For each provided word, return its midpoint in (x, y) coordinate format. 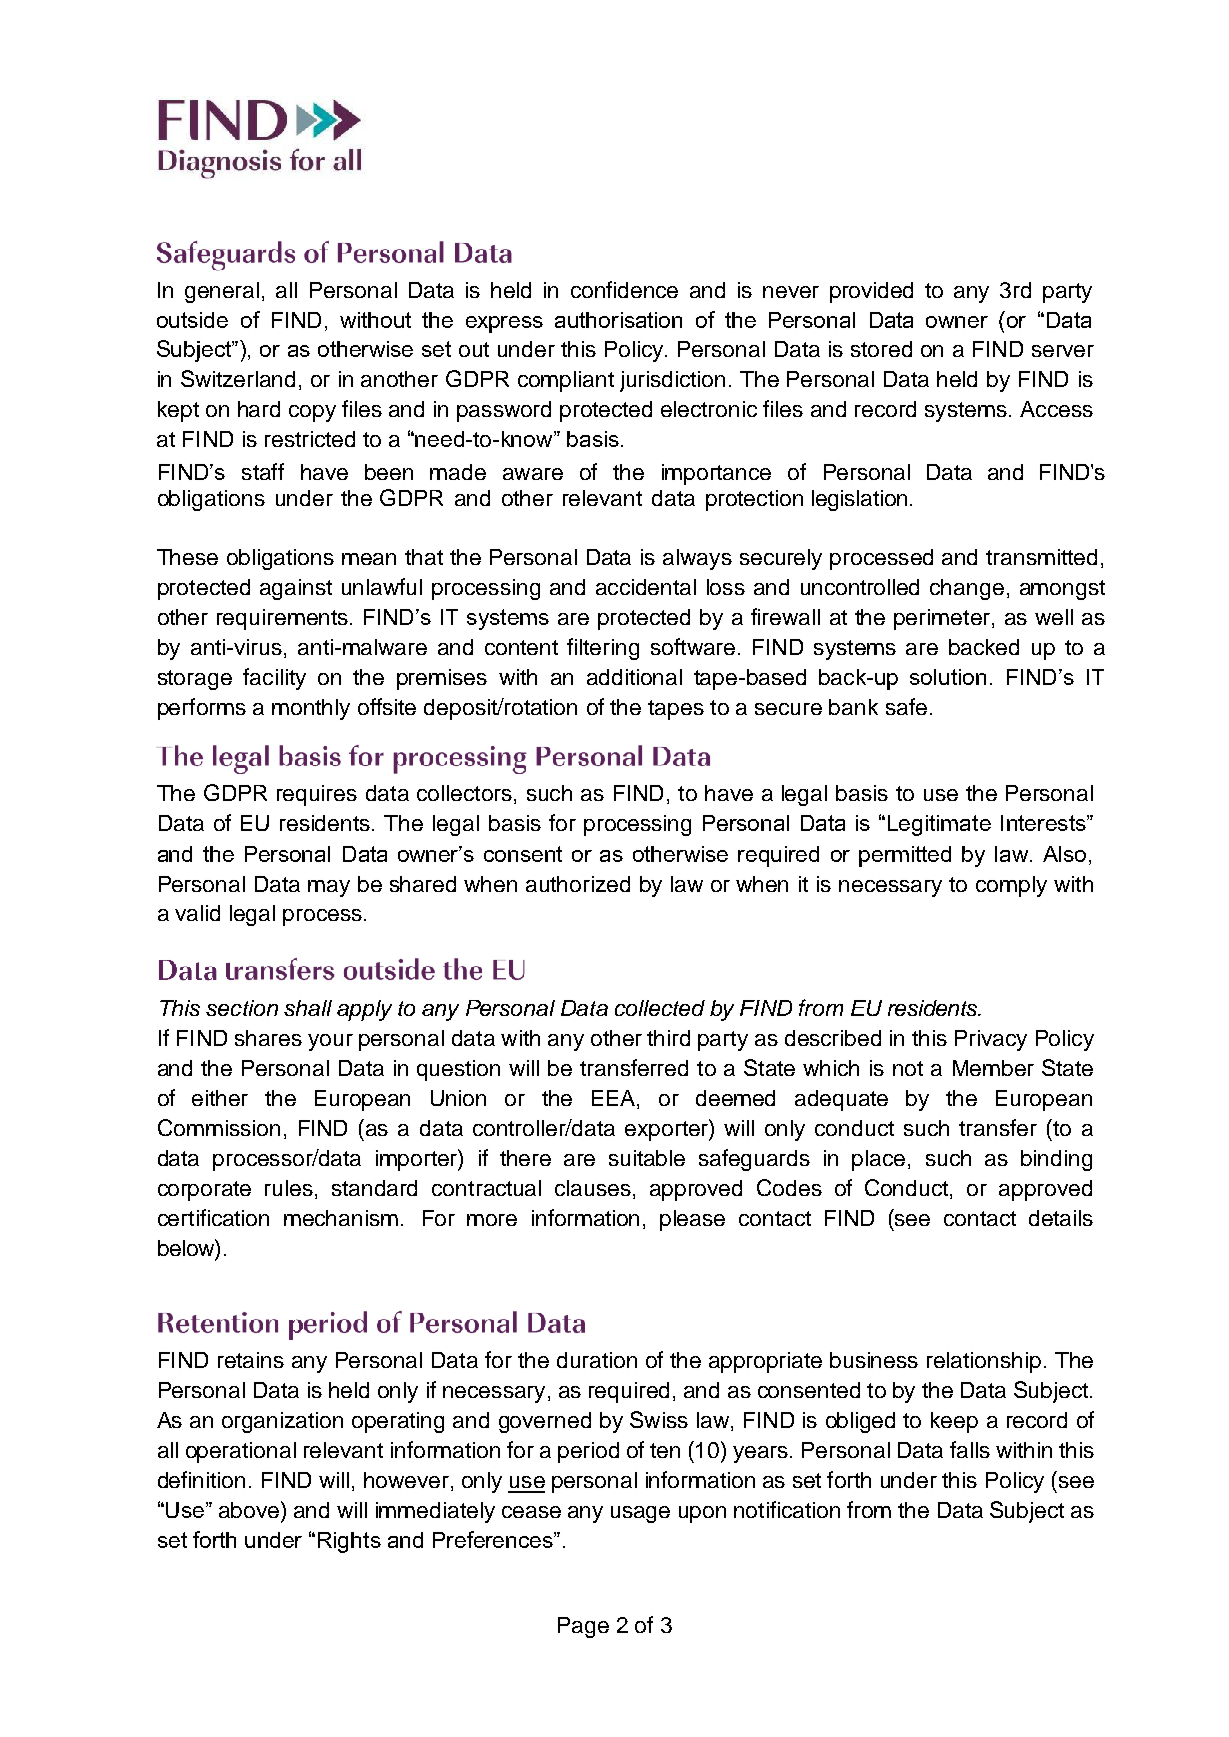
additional (634, 677)
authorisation (618, 320)
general (222, 292)
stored (881, 349)
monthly (311, 709)
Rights (349, 1542)
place (878, 1160)
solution (948, 677)
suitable (647, 1158)
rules (289, 1188)
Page (583, 1627)
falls (970, 1449)
